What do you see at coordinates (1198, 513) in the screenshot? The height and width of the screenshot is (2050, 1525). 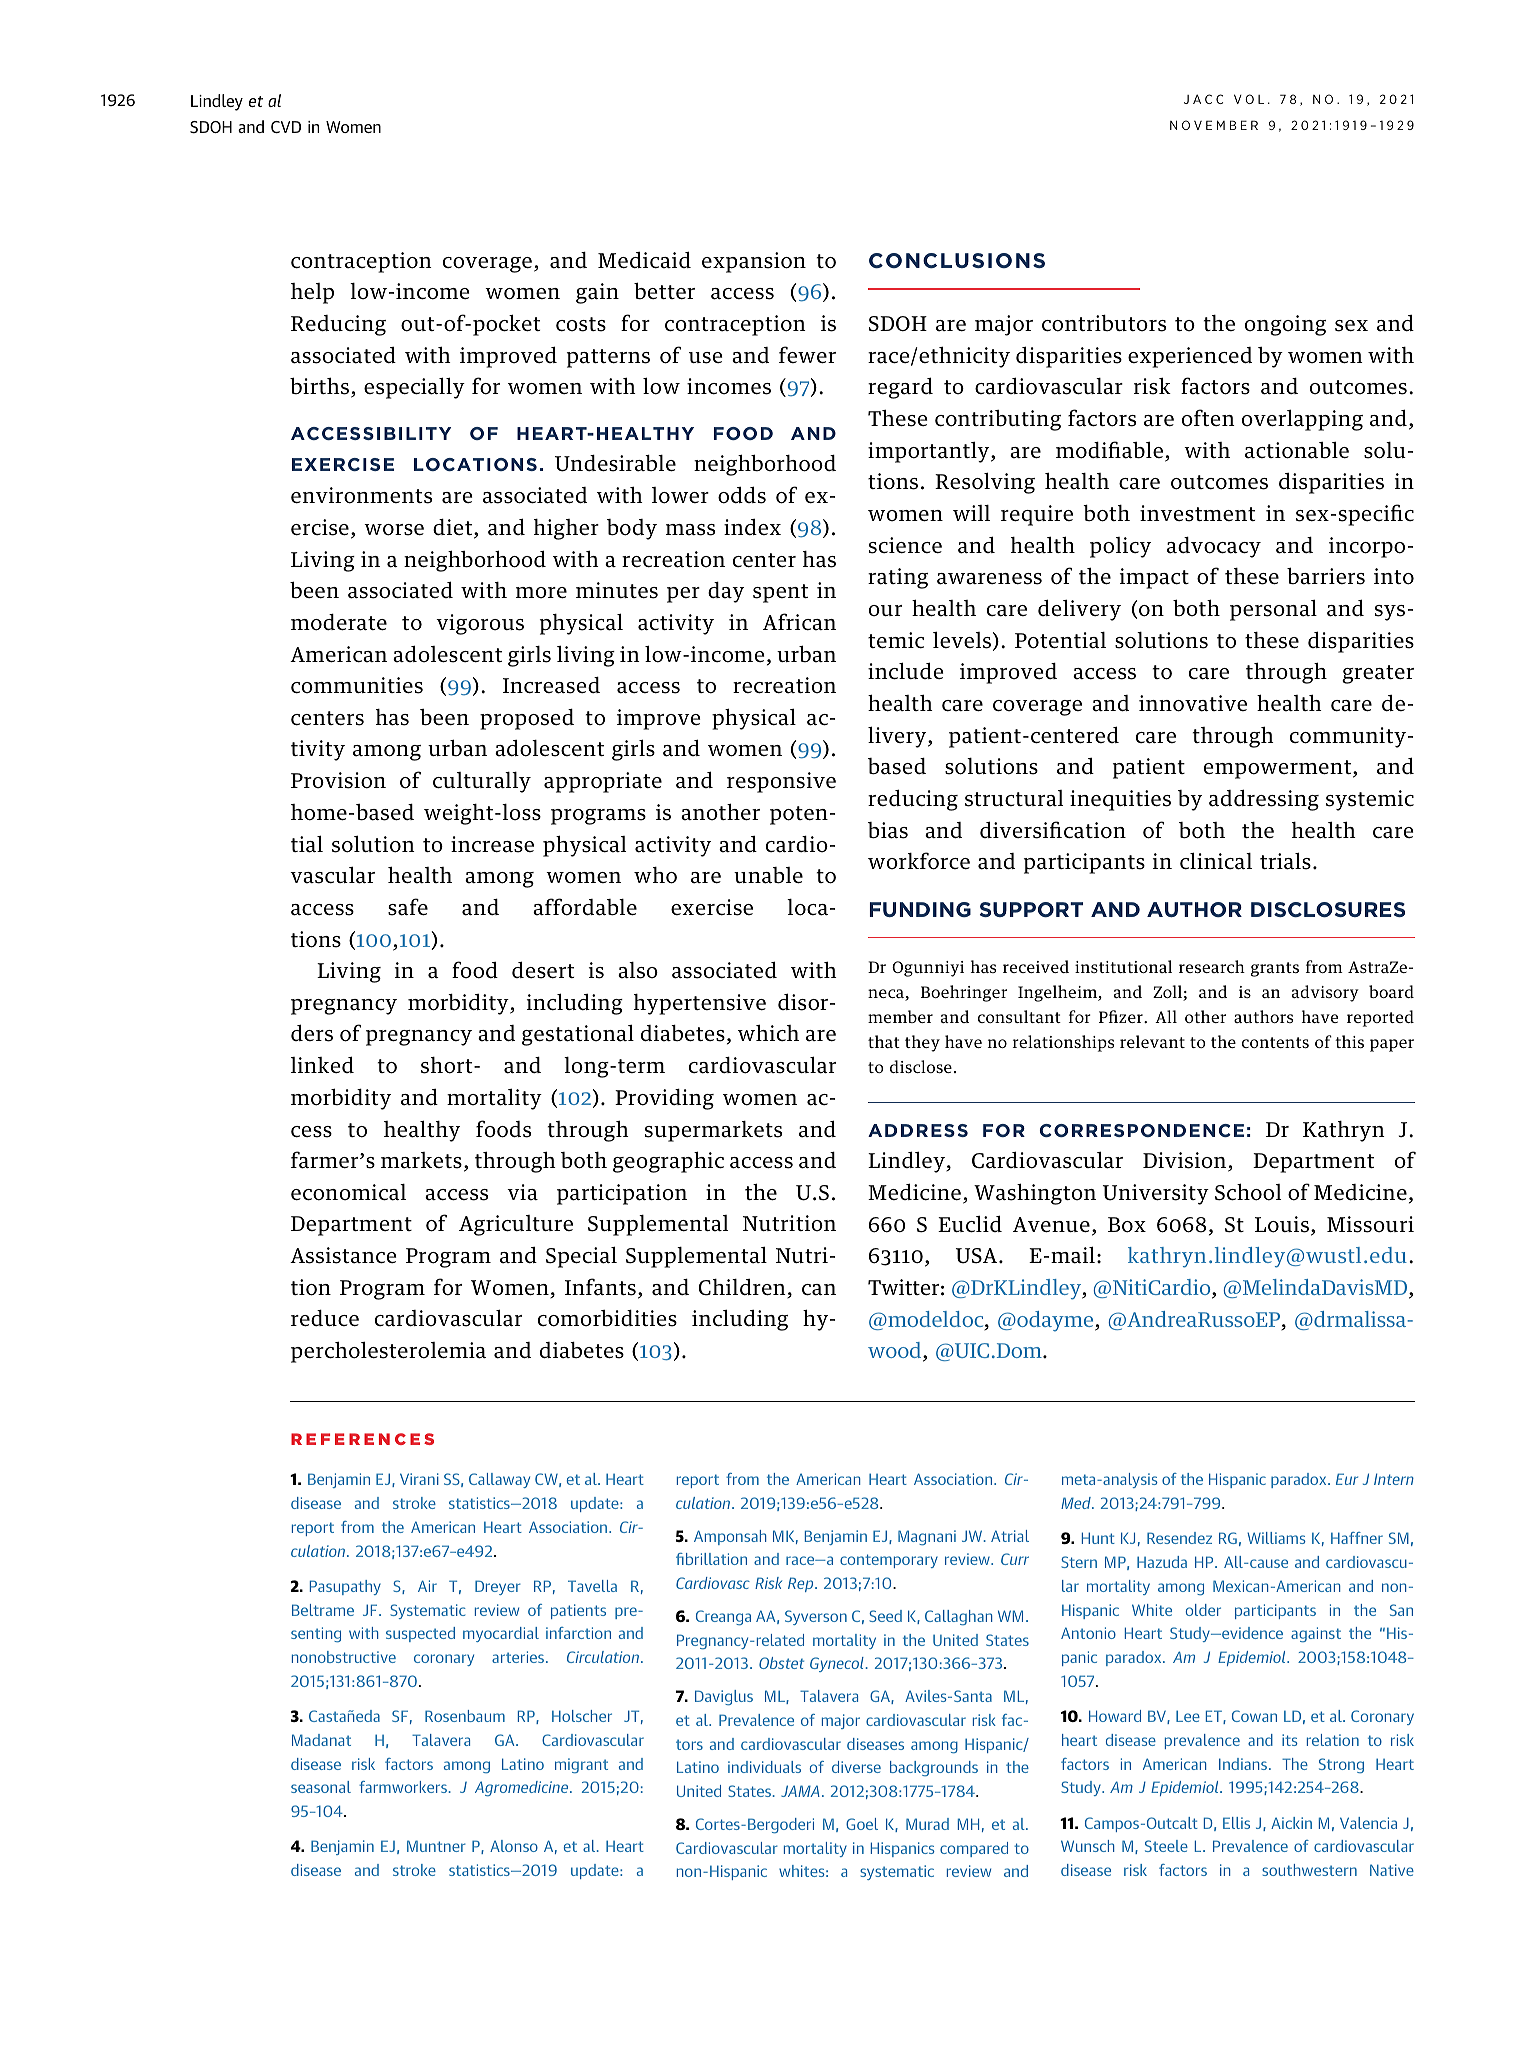 I see `investment` at bounding box center [1198, 513].
